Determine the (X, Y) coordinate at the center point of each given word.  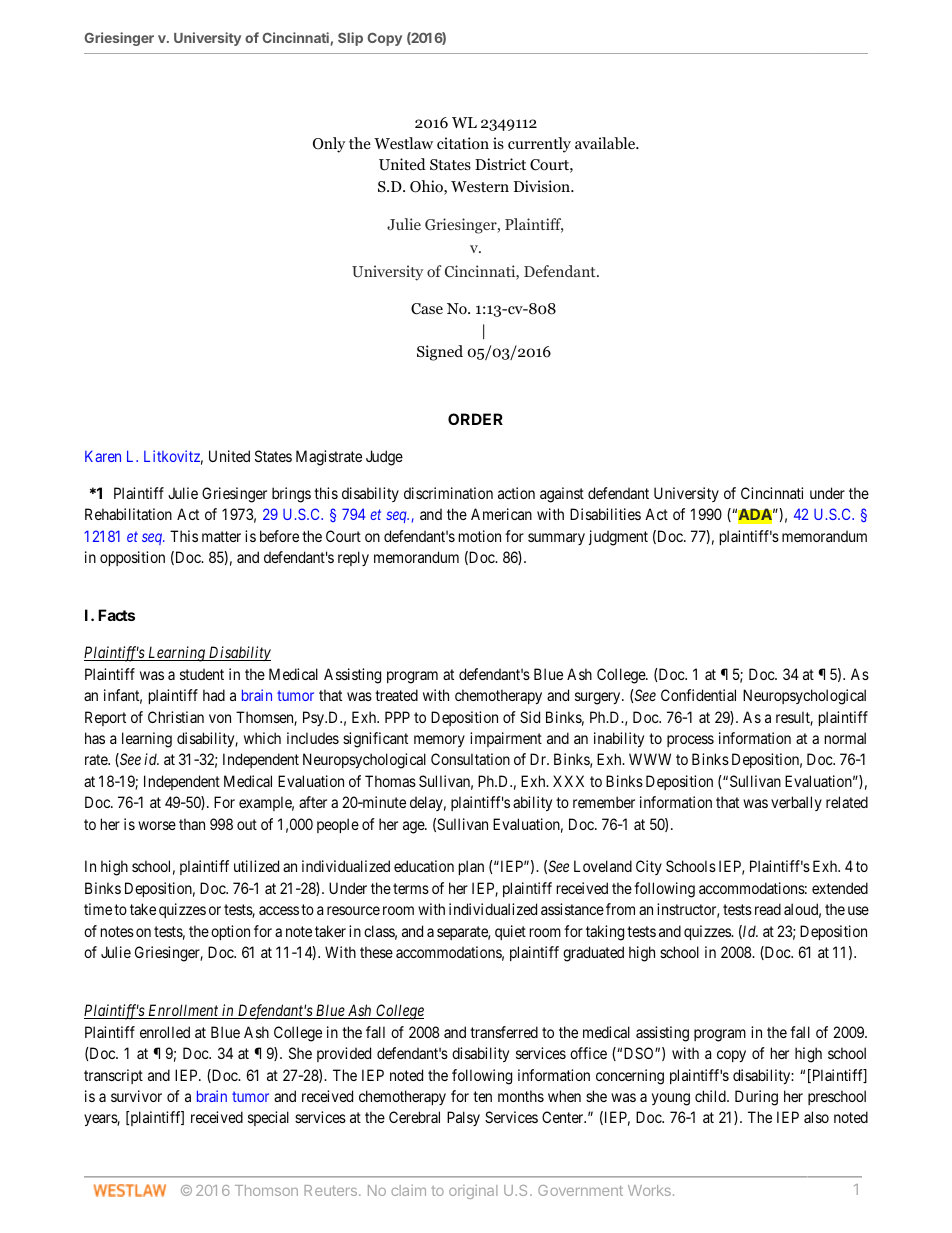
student (202, 674)
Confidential (698, 695)
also (816, 1117)
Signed (440, 353)
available (606, 143)
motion (480, 536)
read (768, 909)
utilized (256, 866)
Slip (350, 39)
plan (471, 867)
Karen (103, 456)
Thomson (266, 1190)
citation (463, 143)
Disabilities (605, 514)
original (473, 1192)
